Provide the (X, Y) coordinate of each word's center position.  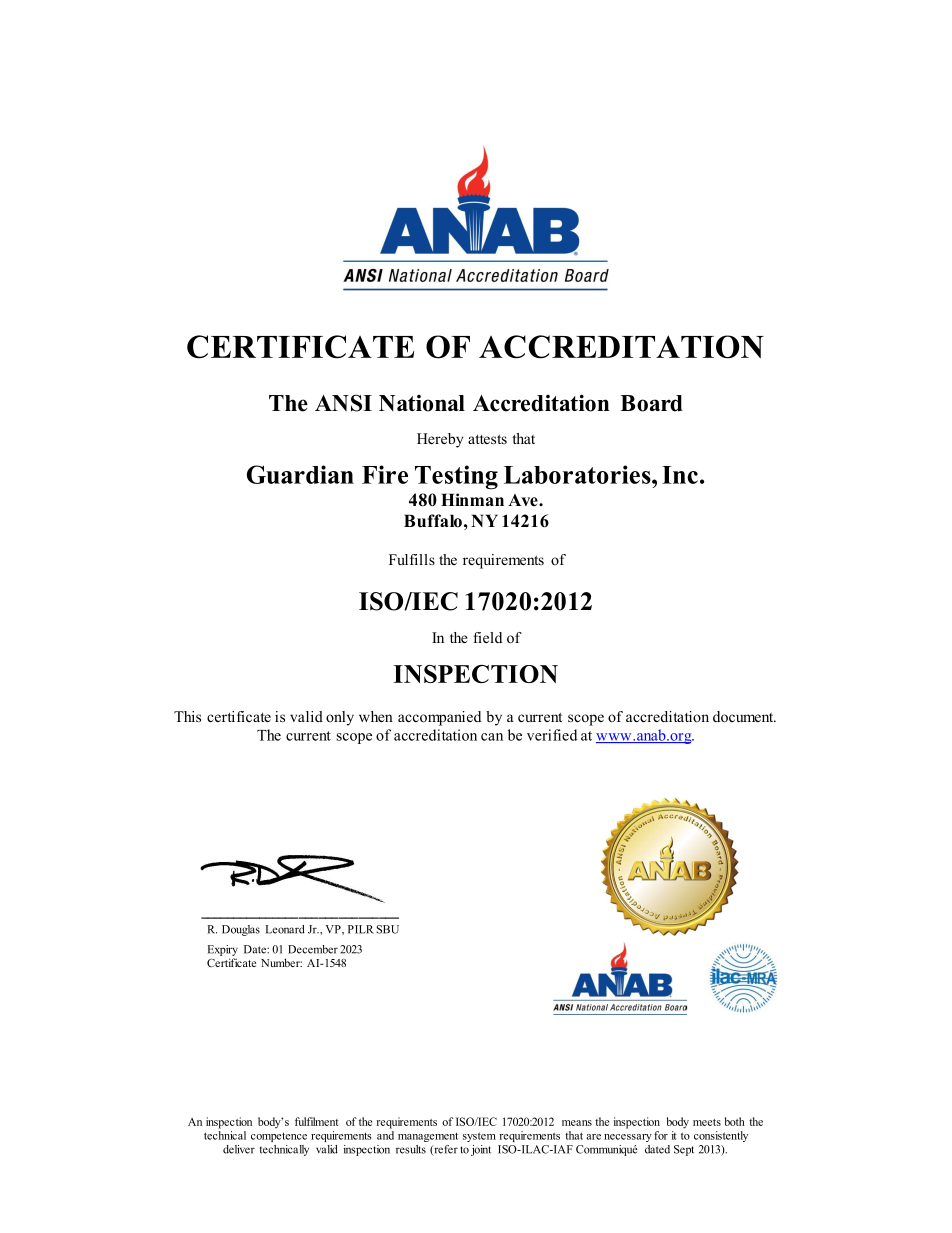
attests (487, 439)
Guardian (300, 474)
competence (279, 1137)
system (479, 1137)
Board (651, 403)
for (661, 1135)
